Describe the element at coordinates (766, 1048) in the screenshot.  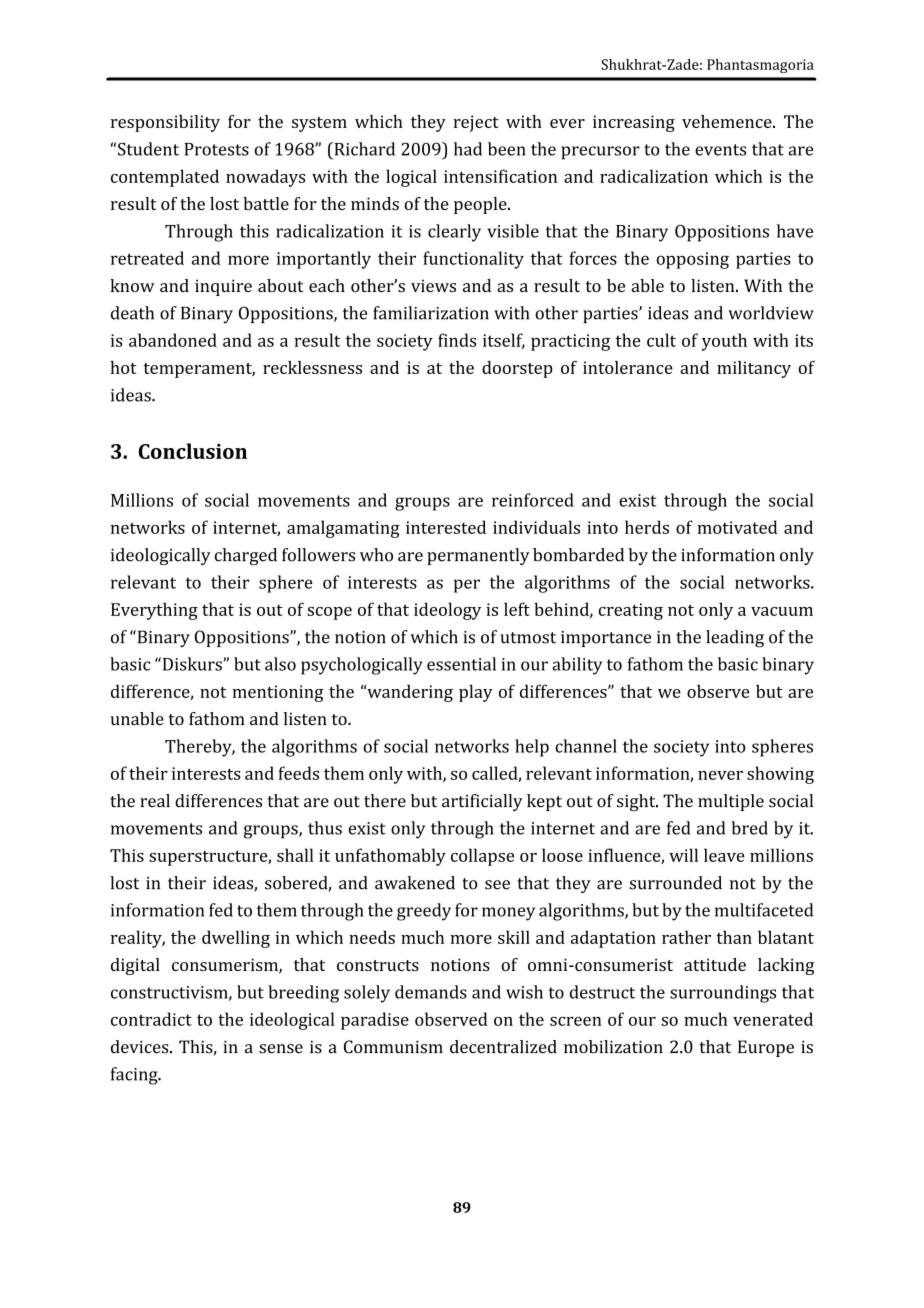
I see `Europe` at that location.
